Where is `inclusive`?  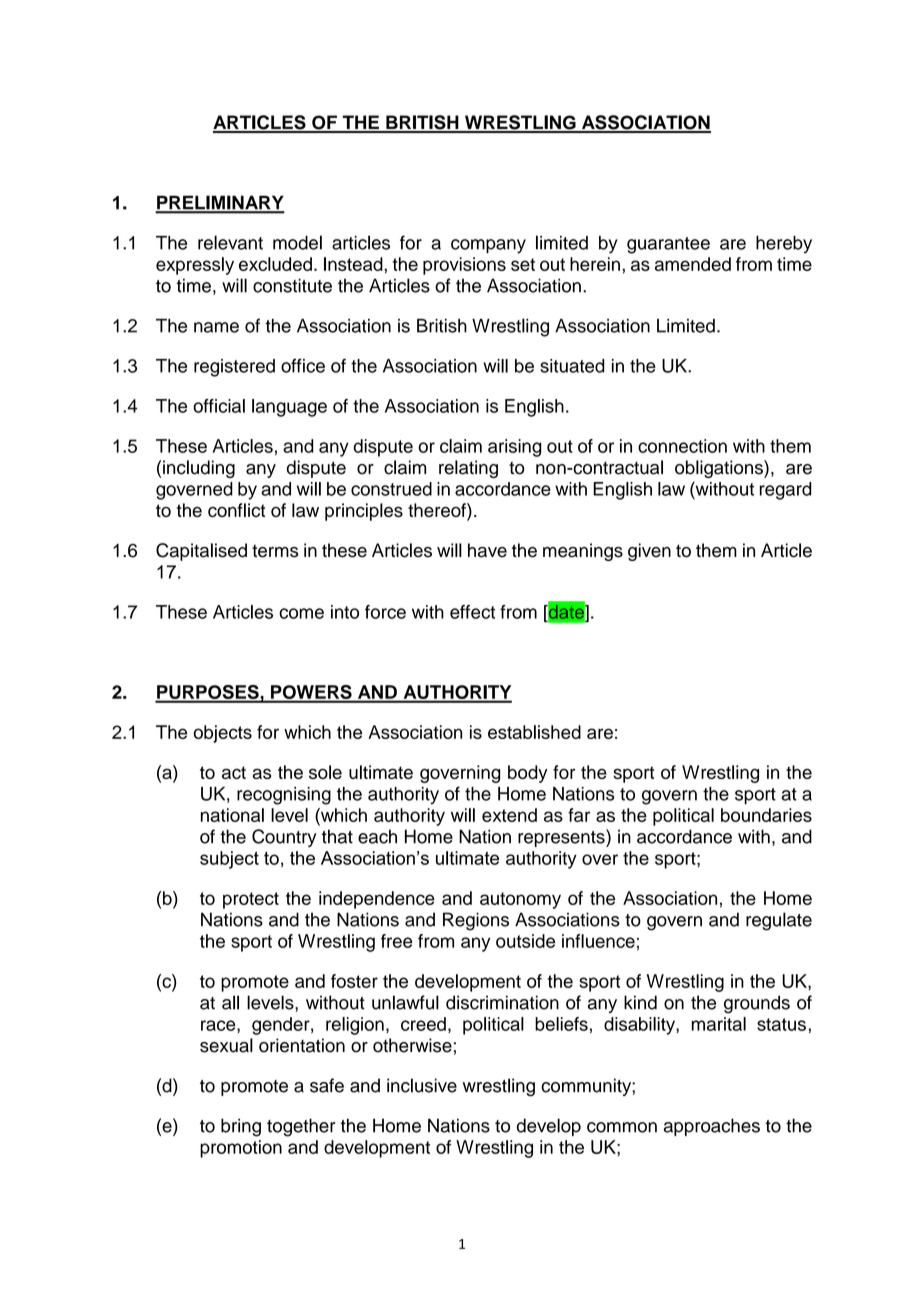 inclusive is located at coordinates (422, 1085).
